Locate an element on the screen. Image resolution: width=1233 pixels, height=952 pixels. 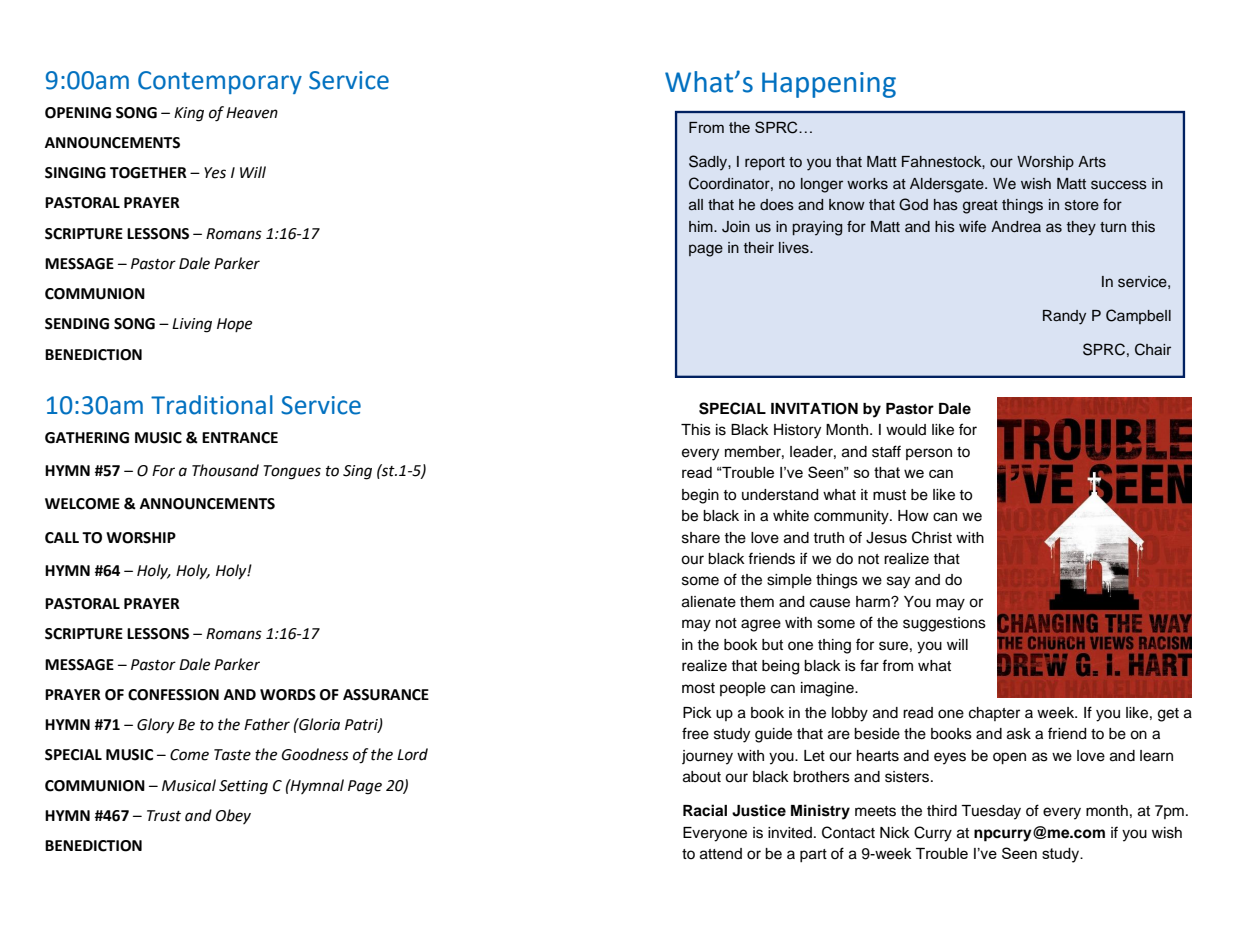
Living is located at coordinates (192, 325).
